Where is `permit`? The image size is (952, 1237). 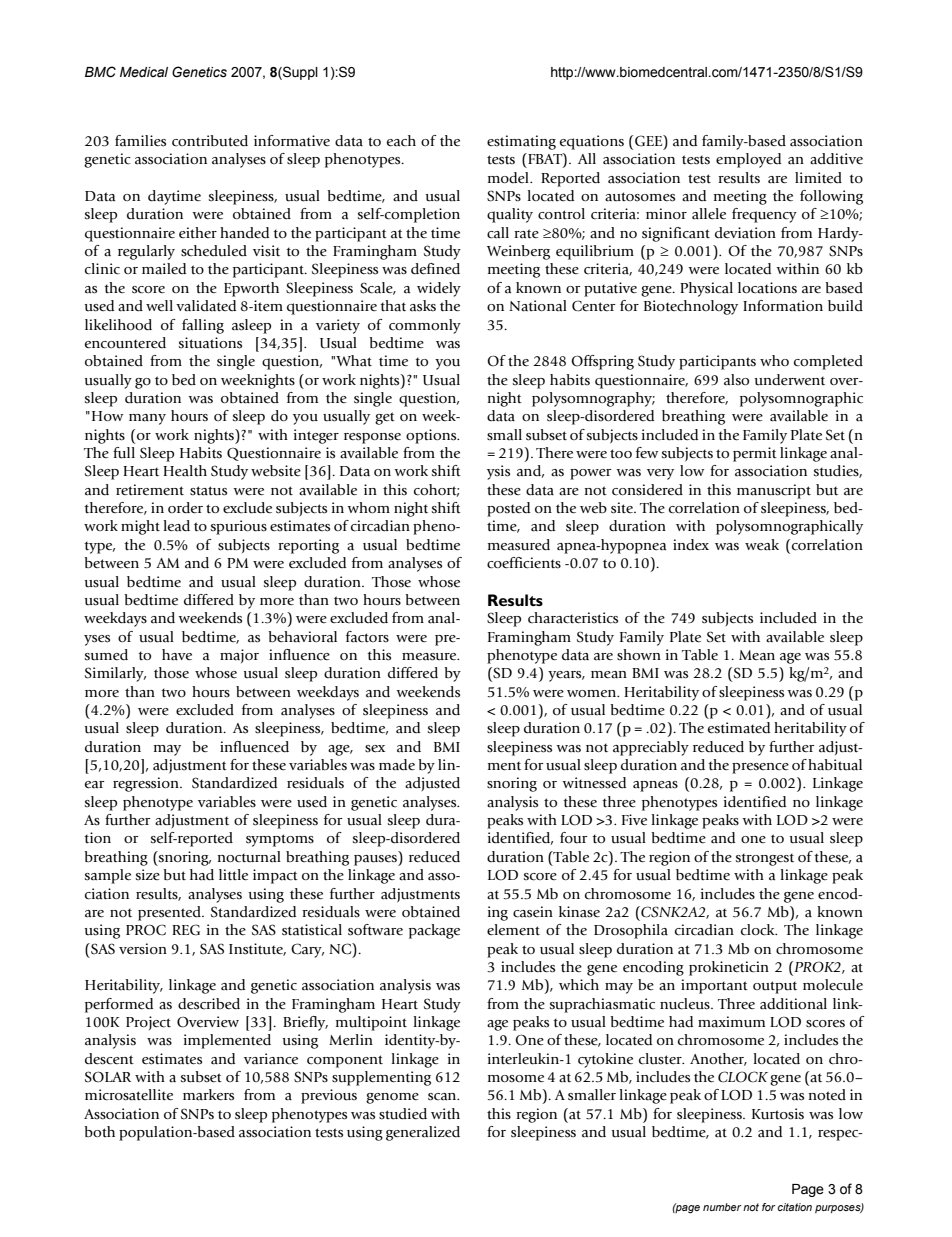 permit is located at coordinates (755, 454).
